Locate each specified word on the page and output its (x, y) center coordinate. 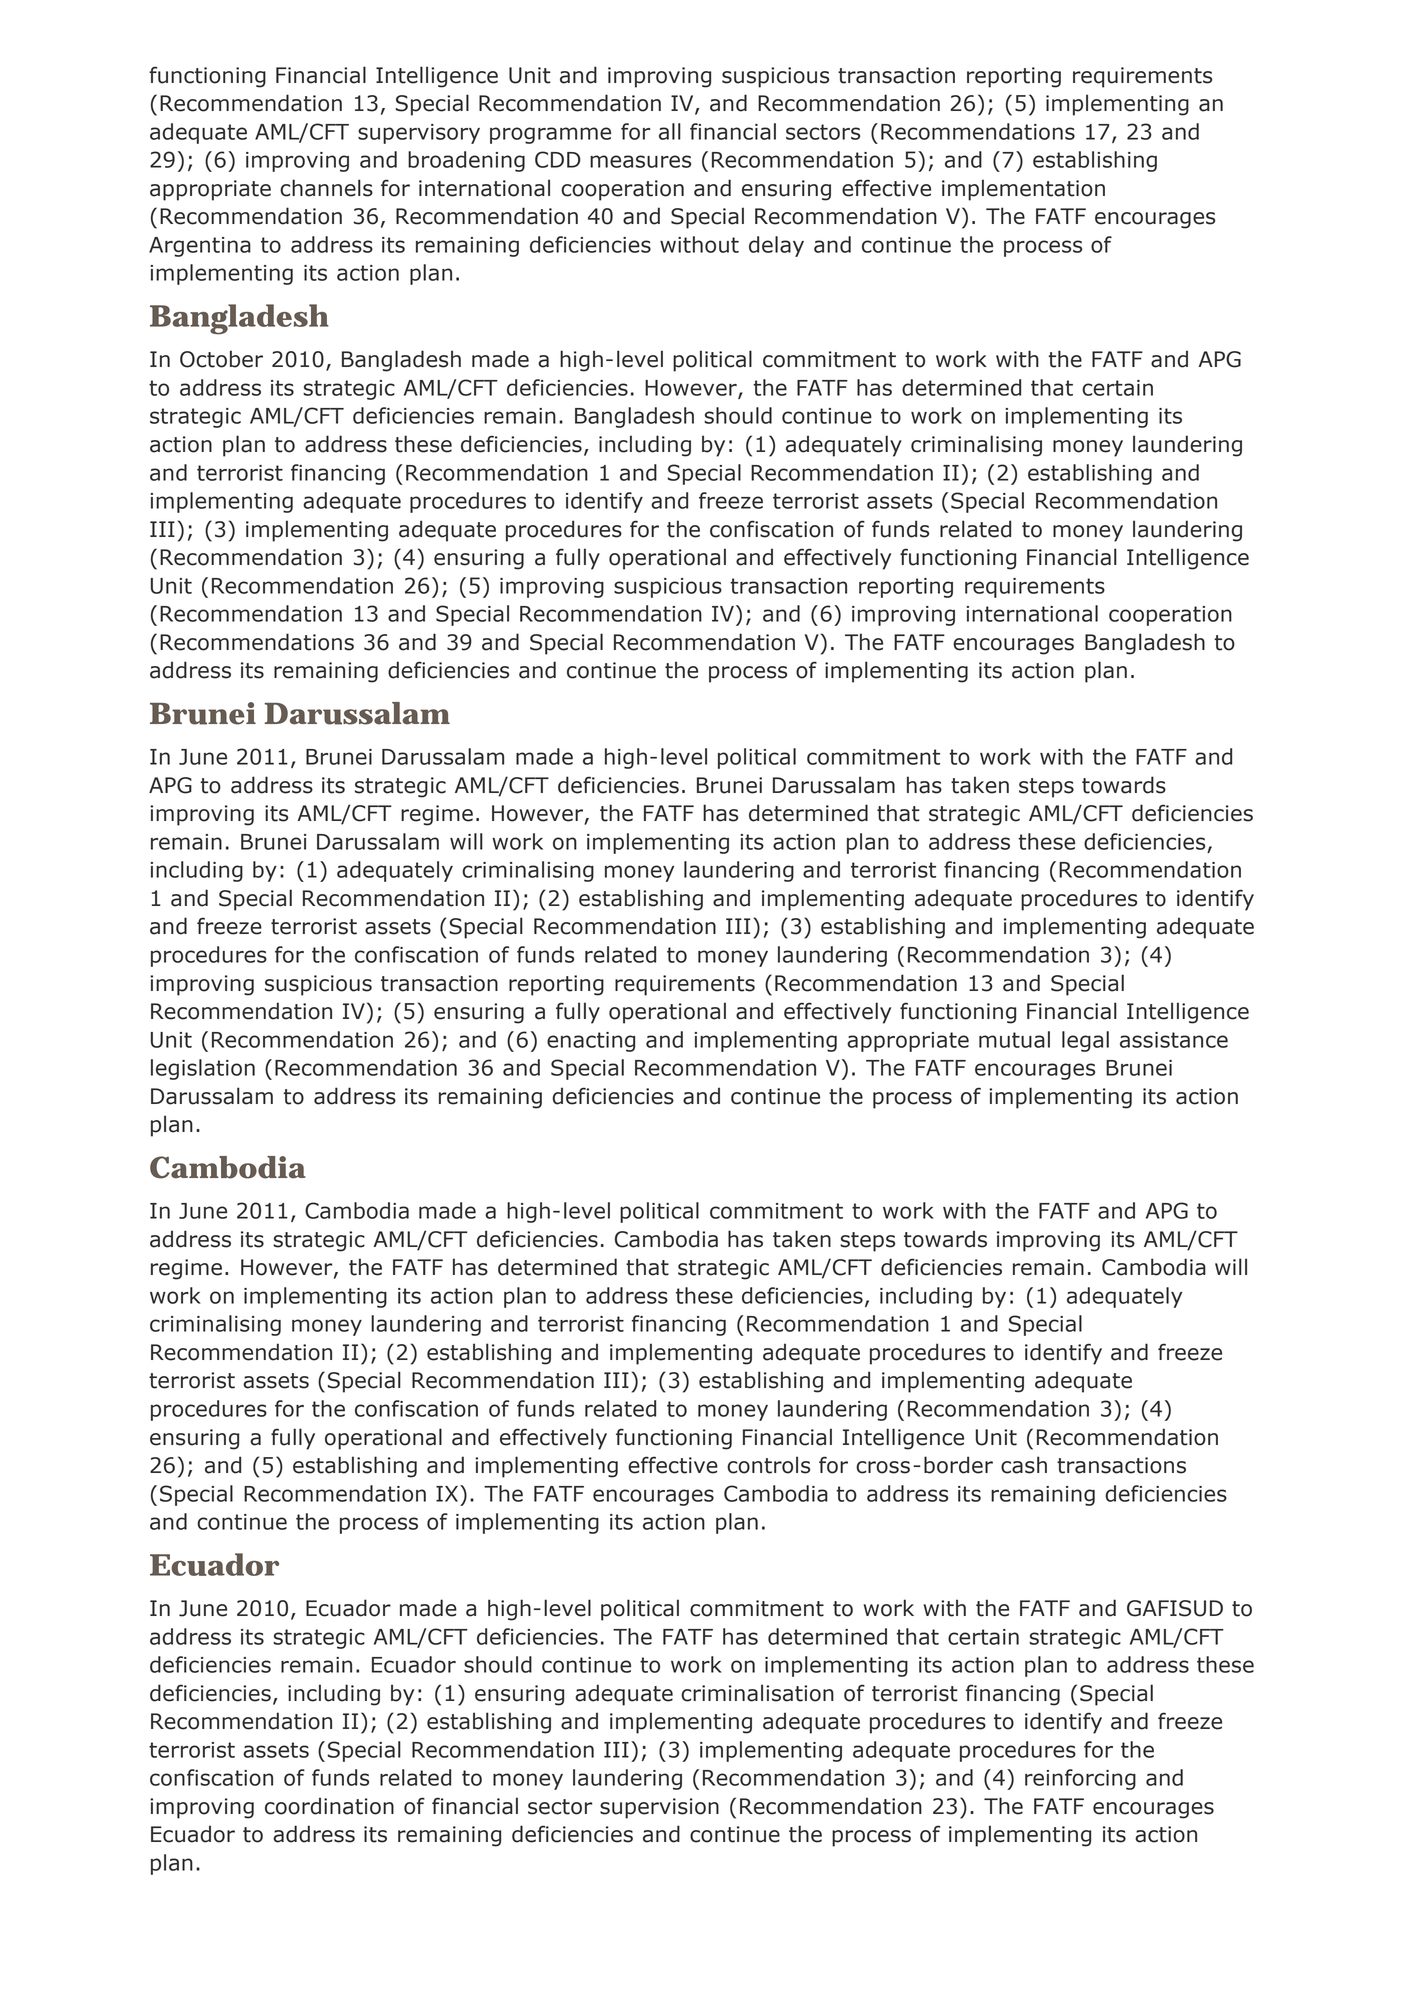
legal (1085, 1041)
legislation (203, 1069)
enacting (591, 1042)
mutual (1014, 1039)
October (221, 359)
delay (776, 246)
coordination (329, 1806)
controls (768, 1465)
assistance (1174, 1040)
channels (326, 188)
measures (640, 161)
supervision (659, 1808)
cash (1024, 1465)
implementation (1023, 190)
